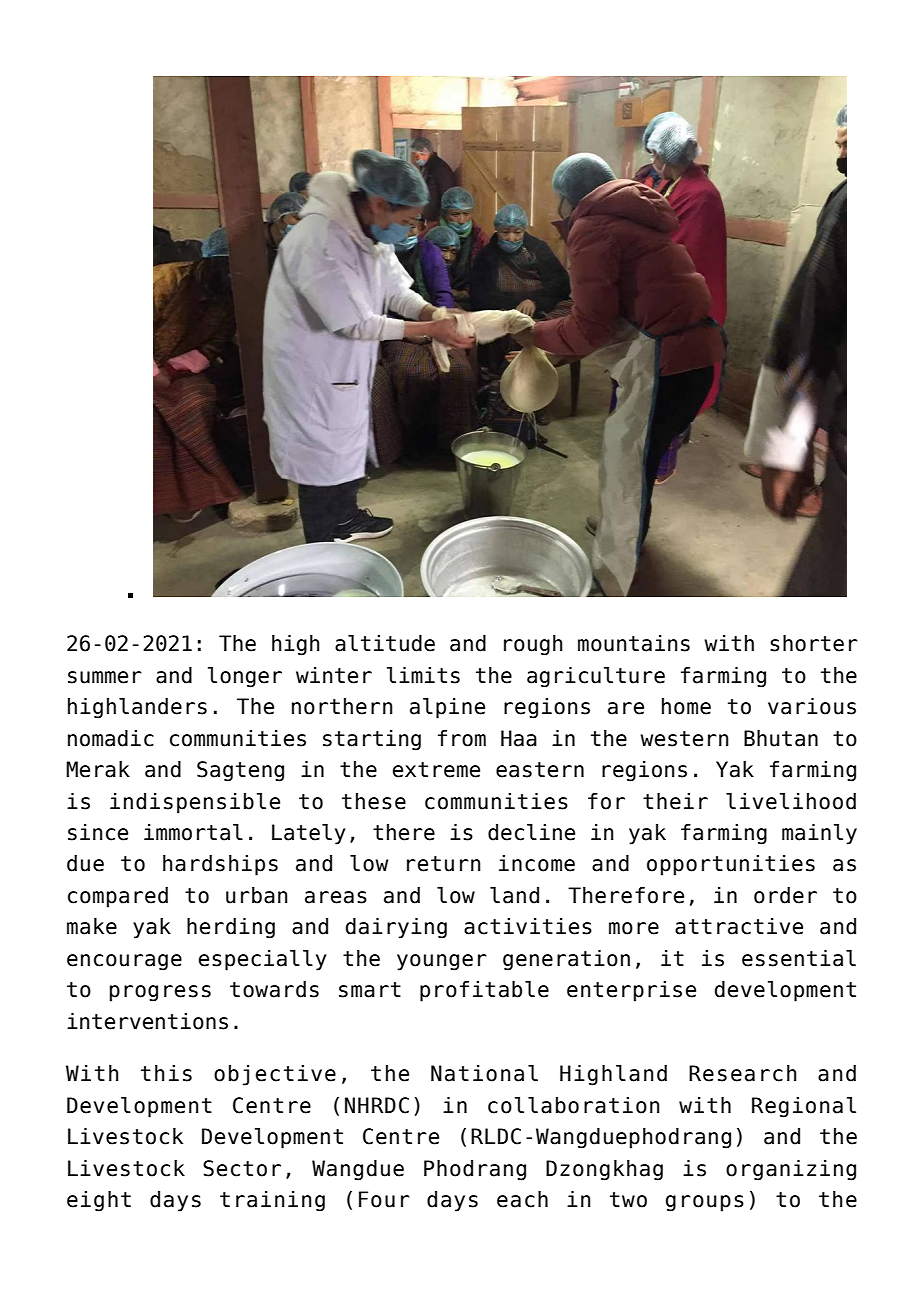 This screenshot has height=1308, width=924. Describe the element at coordinates (423, 675) in the screenshot. I see `limits` at that location.
